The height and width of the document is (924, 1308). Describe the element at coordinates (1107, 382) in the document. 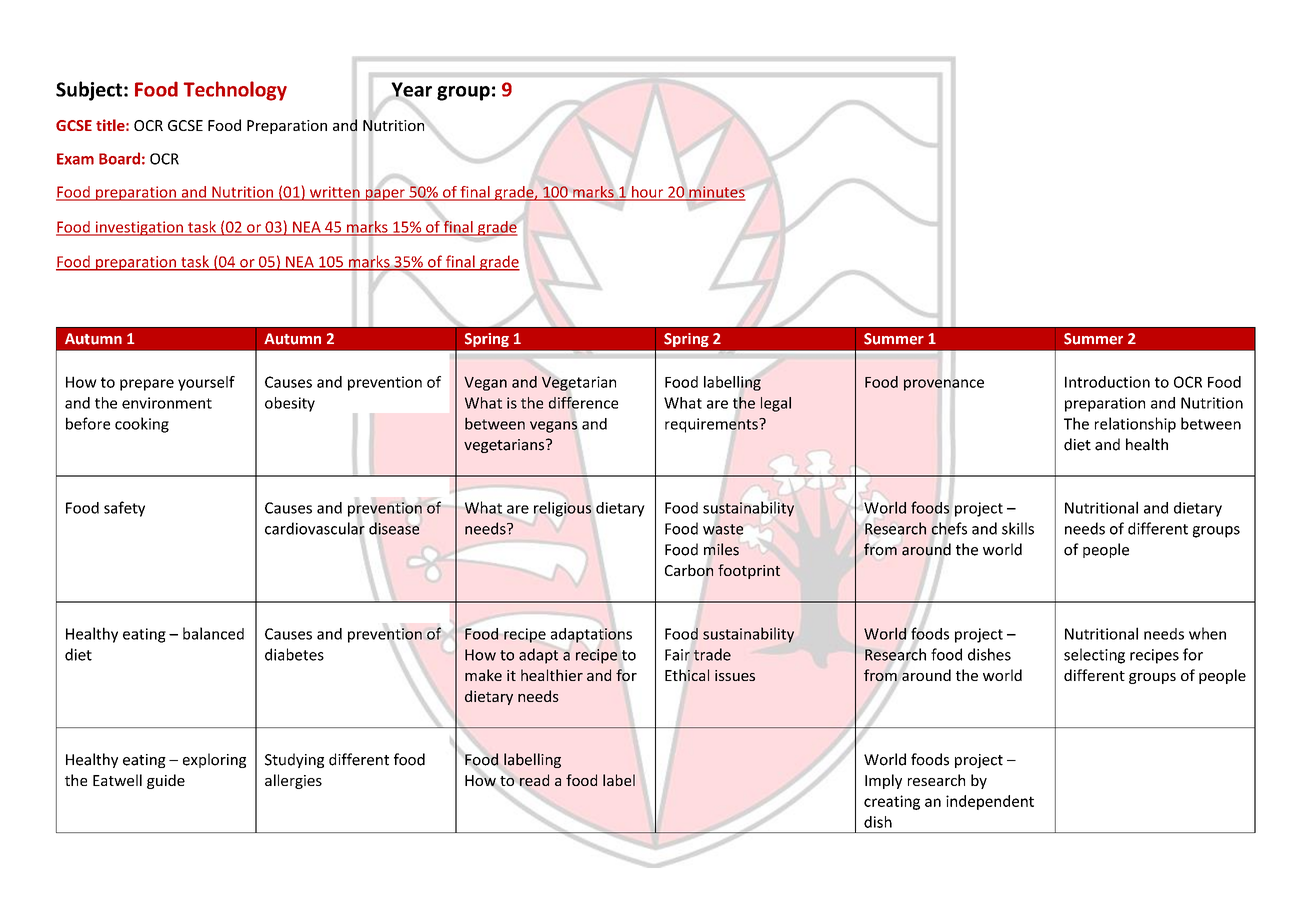

I see `Introduction` at that location.
